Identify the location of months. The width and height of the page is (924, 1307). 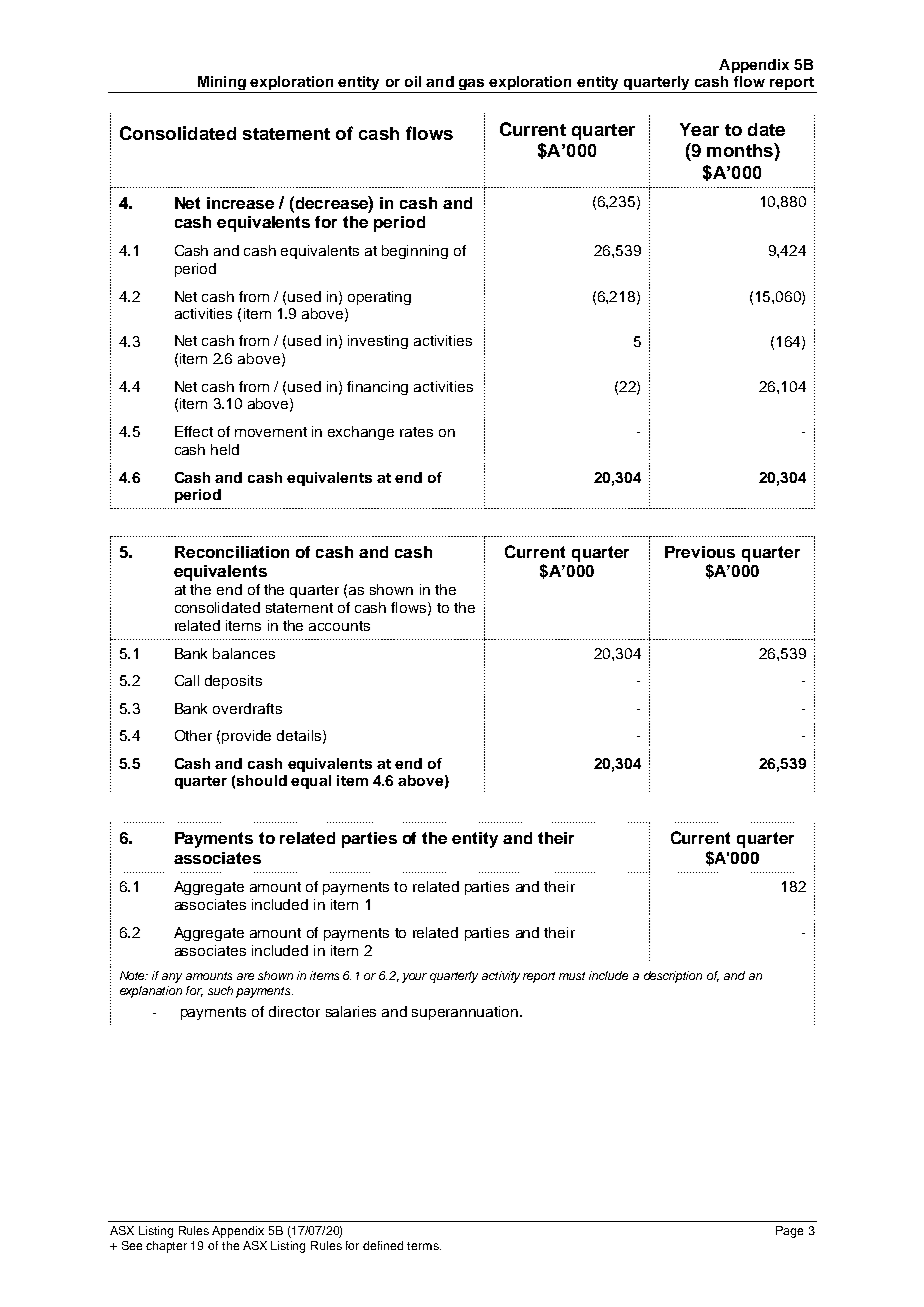
(741, 150).
